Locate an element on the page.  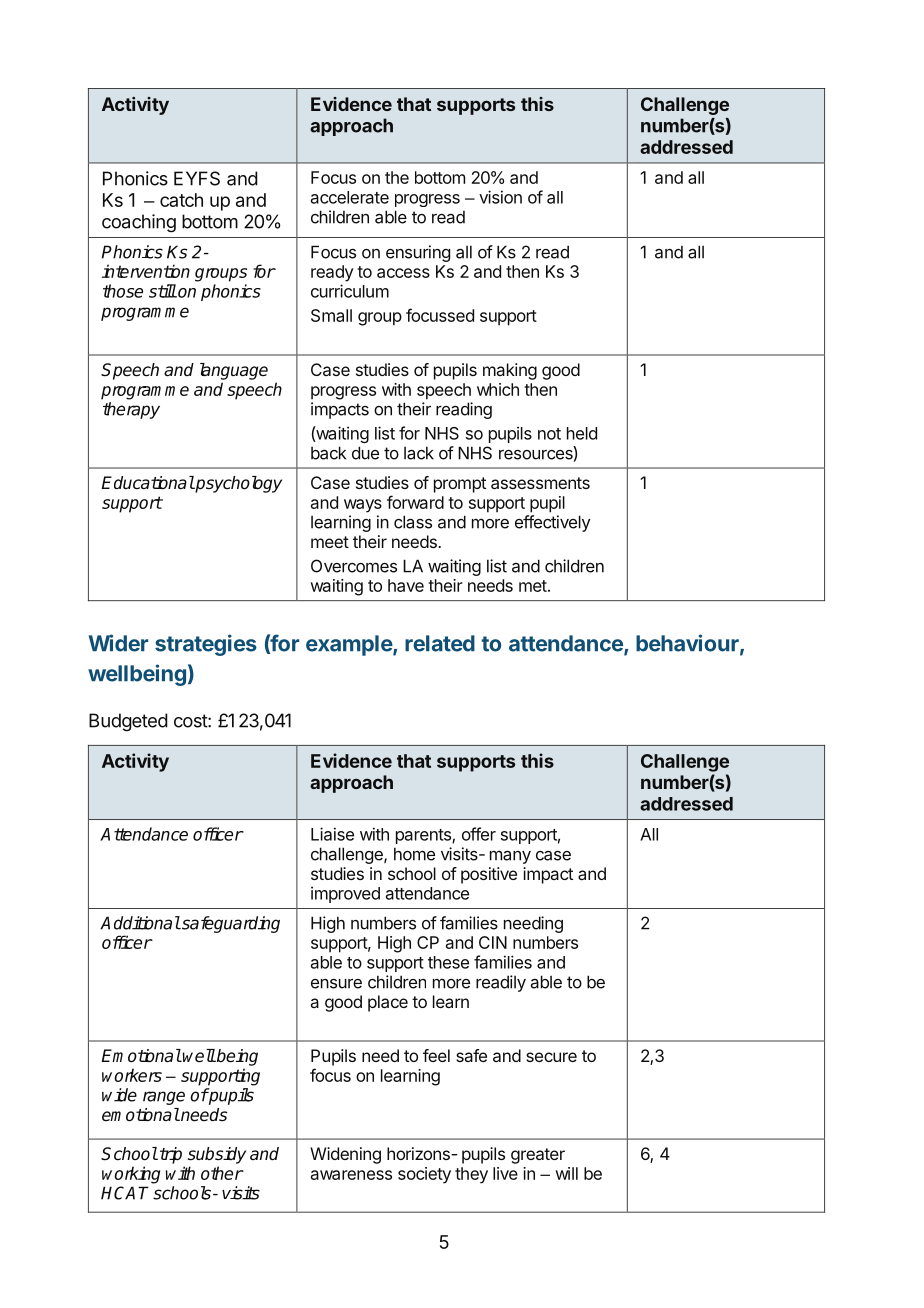
greater is located at coordinates (538, 1156).
